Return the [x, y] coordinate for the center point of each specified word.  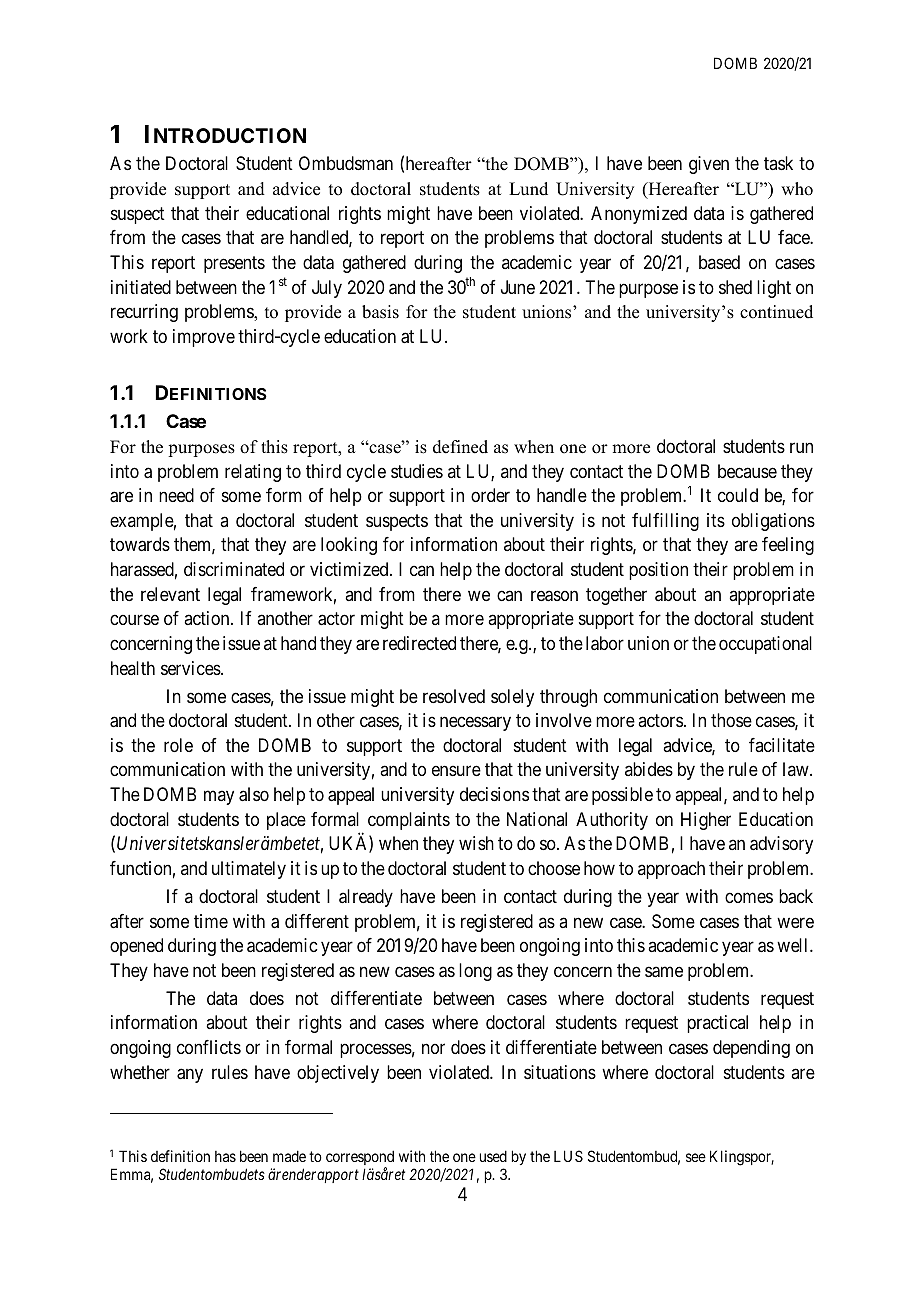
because [747, 471]
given [709, 165]
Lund [528, 189]
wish [476, 843]
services [191, 668]
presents [234, 264]
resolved [454, 696]
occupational [765, 645]
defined [460, 447]
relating [253, 473]
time [211, 921]
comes [749, 897]
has [225, 1156]
